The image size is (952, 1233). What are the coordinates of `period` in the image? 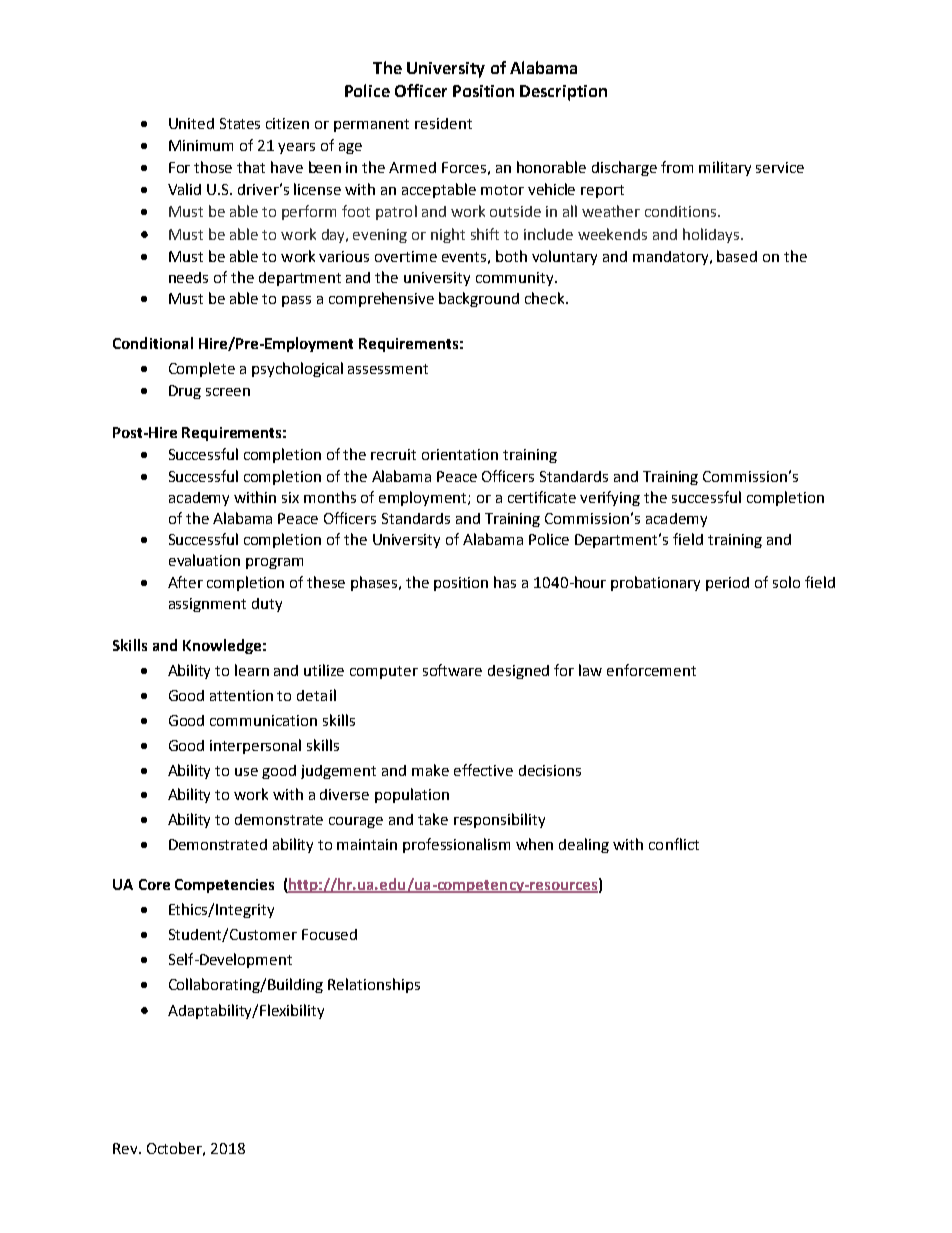 It's located at (727, 584).
